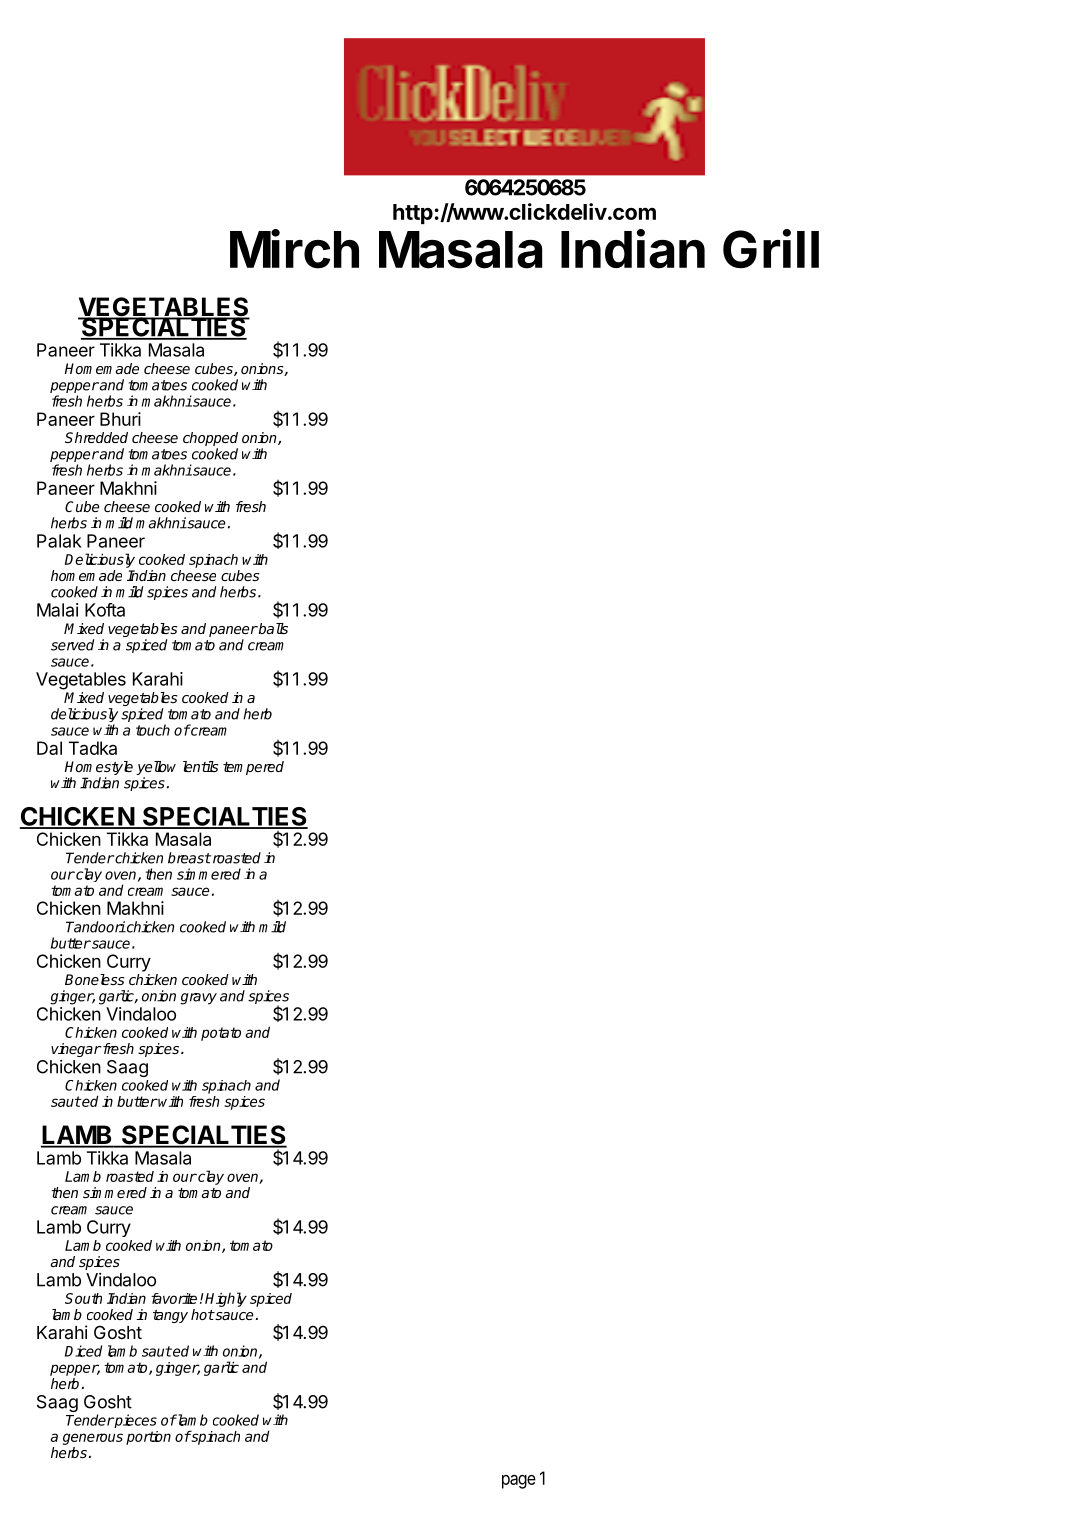 This screenshot has height=1520, width=1074. Describe the element at coordinates (189, 858) in the screenshot. I see `breast` at that location.
